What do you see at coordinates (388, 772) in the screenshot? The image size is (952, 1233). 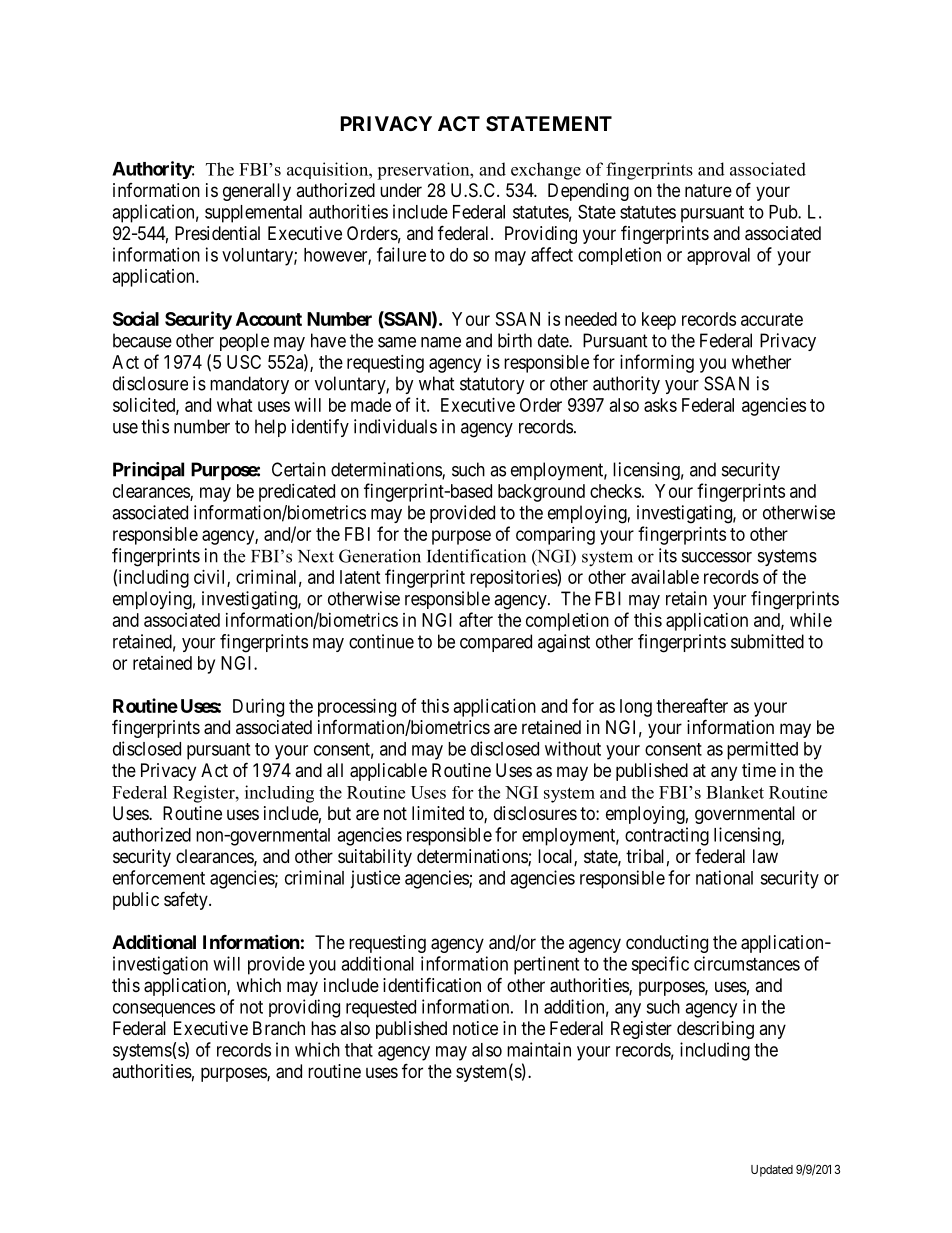 I see `applicable` at bounding box center [388, 772].
